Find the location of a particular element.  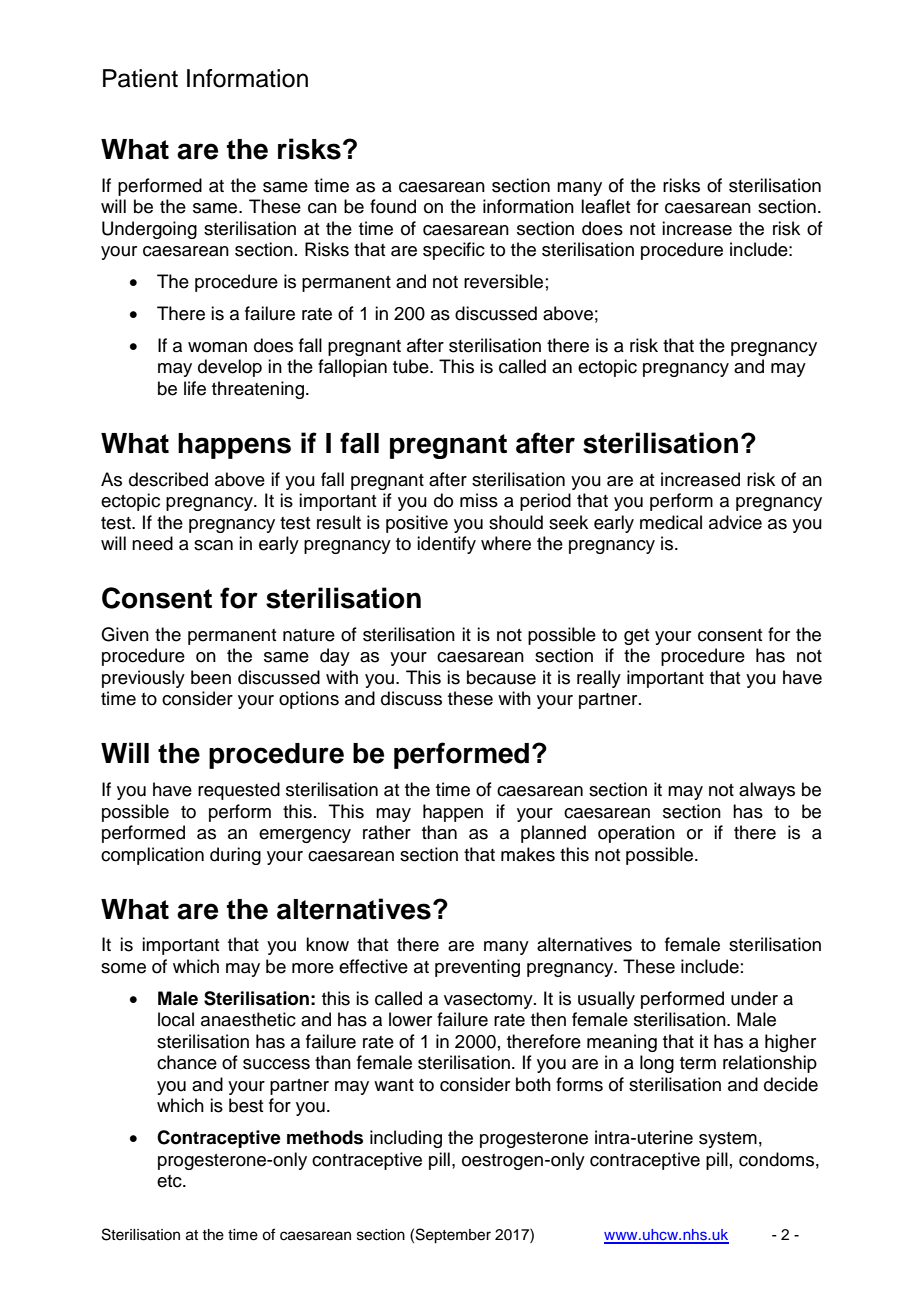

found is located at coordinates (393, 206).
